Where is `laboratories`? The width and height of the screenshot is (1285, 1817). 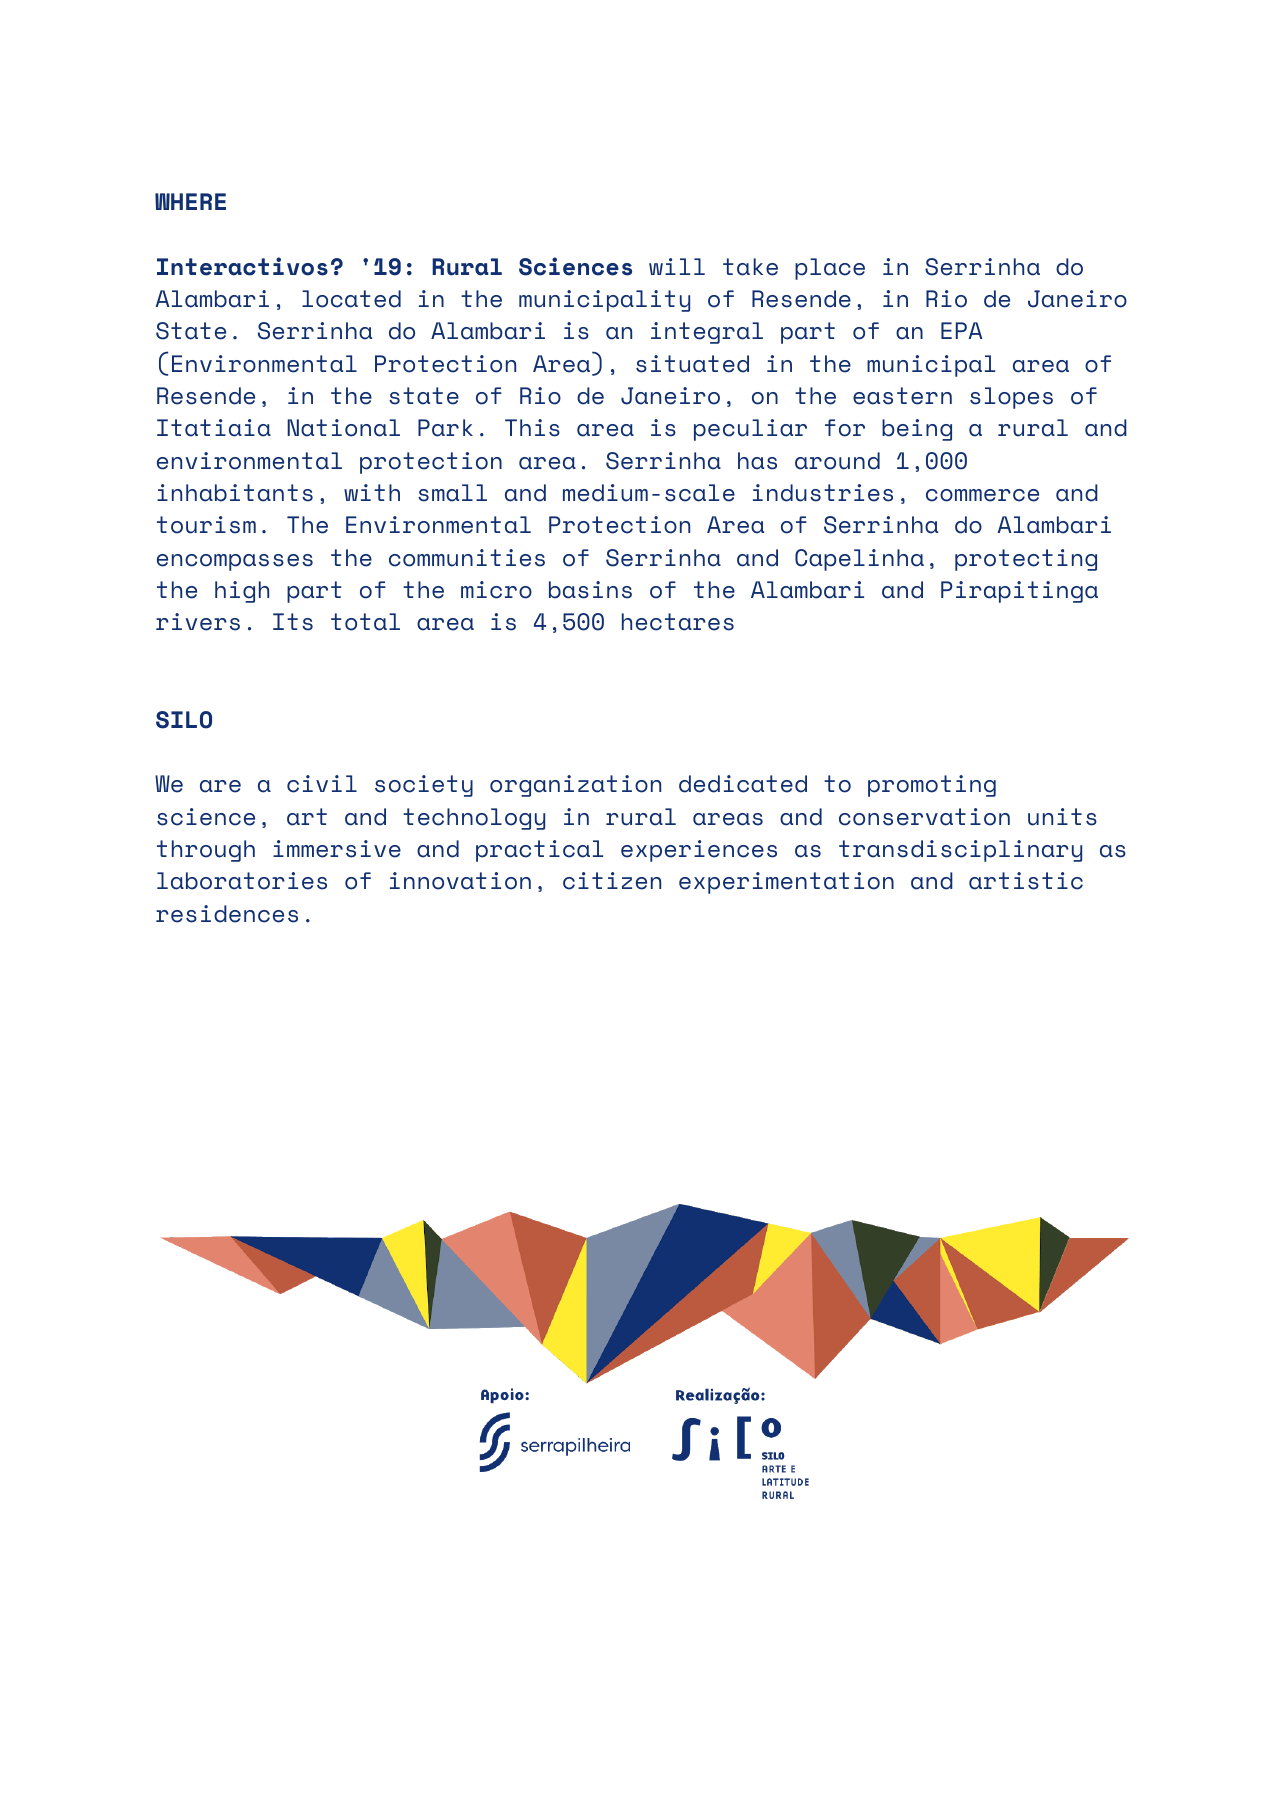 laboratories is located at coordinates (242, 881).
